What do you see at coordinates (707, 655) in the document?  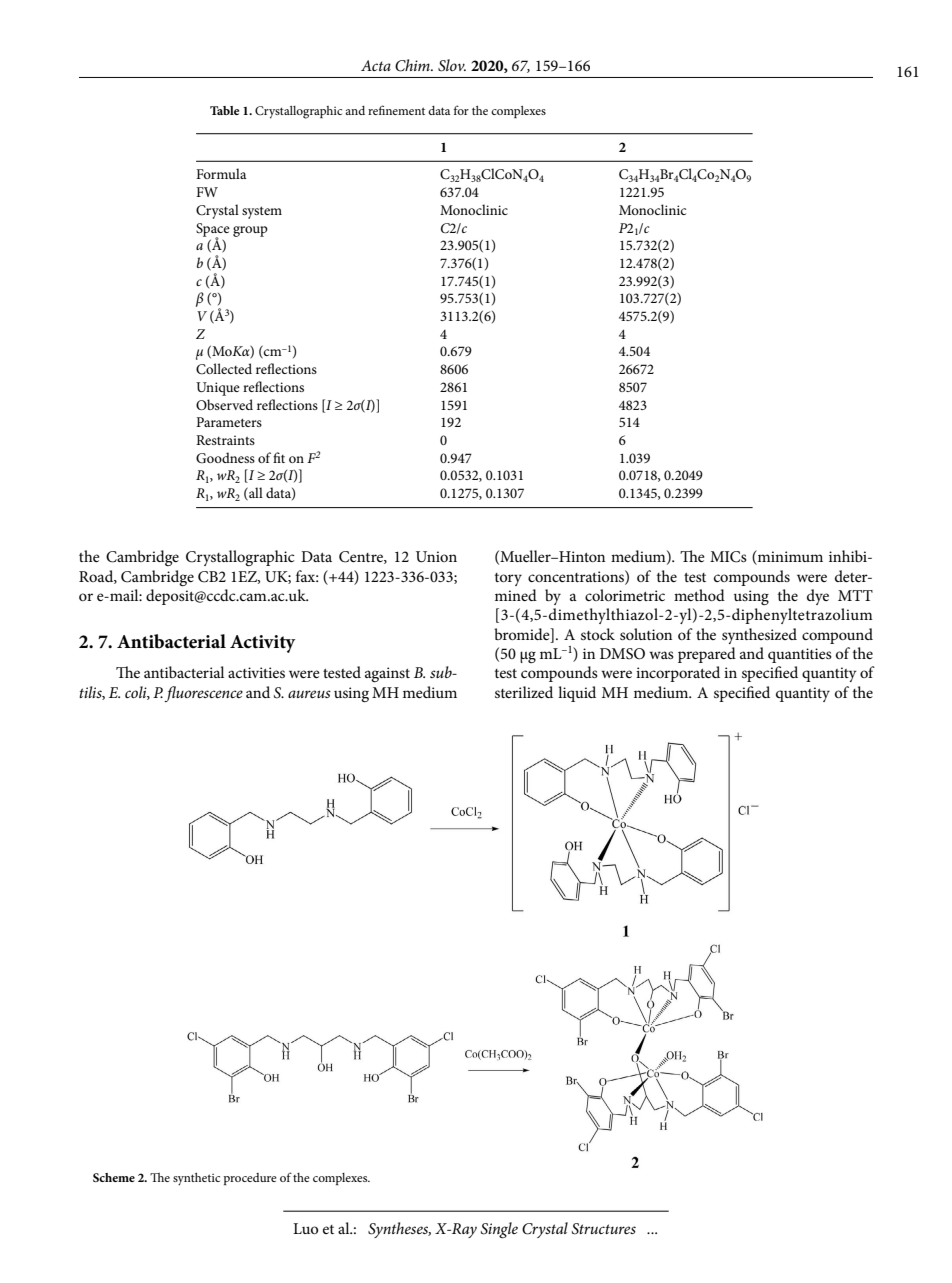 I see `prepared` at bounding box center [707, 655].
